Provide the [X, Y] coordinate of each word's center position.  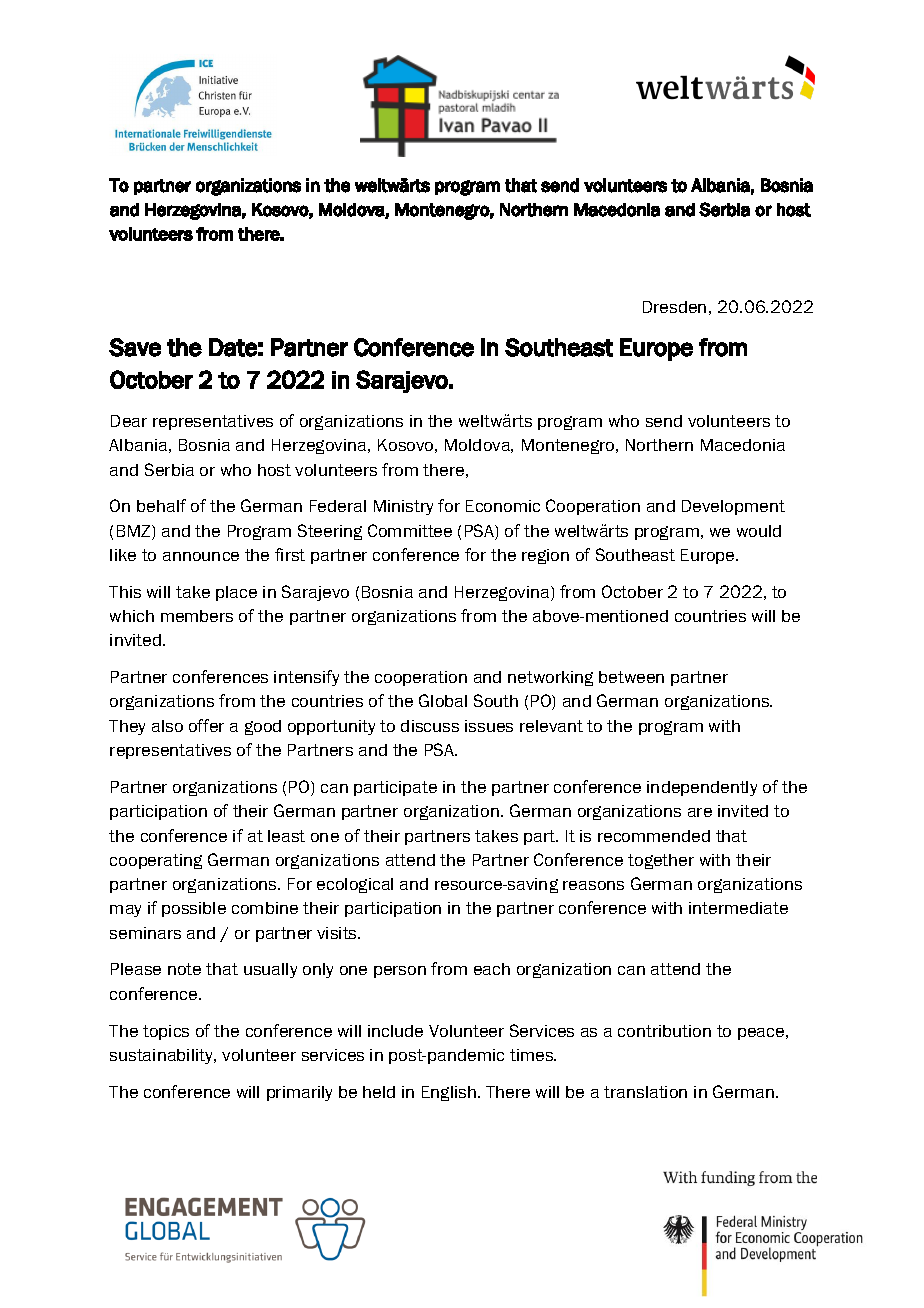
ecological [355, 885]
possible [194, 909]
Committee [410, 530]
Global [443, 700]
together [661, 861]
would [759, 531]
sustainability [163, 1056]
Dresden [674, 307]
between [631, 677]
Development [733, 507]
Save [135, 347]
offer [206, 725]
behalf [161, 505]
